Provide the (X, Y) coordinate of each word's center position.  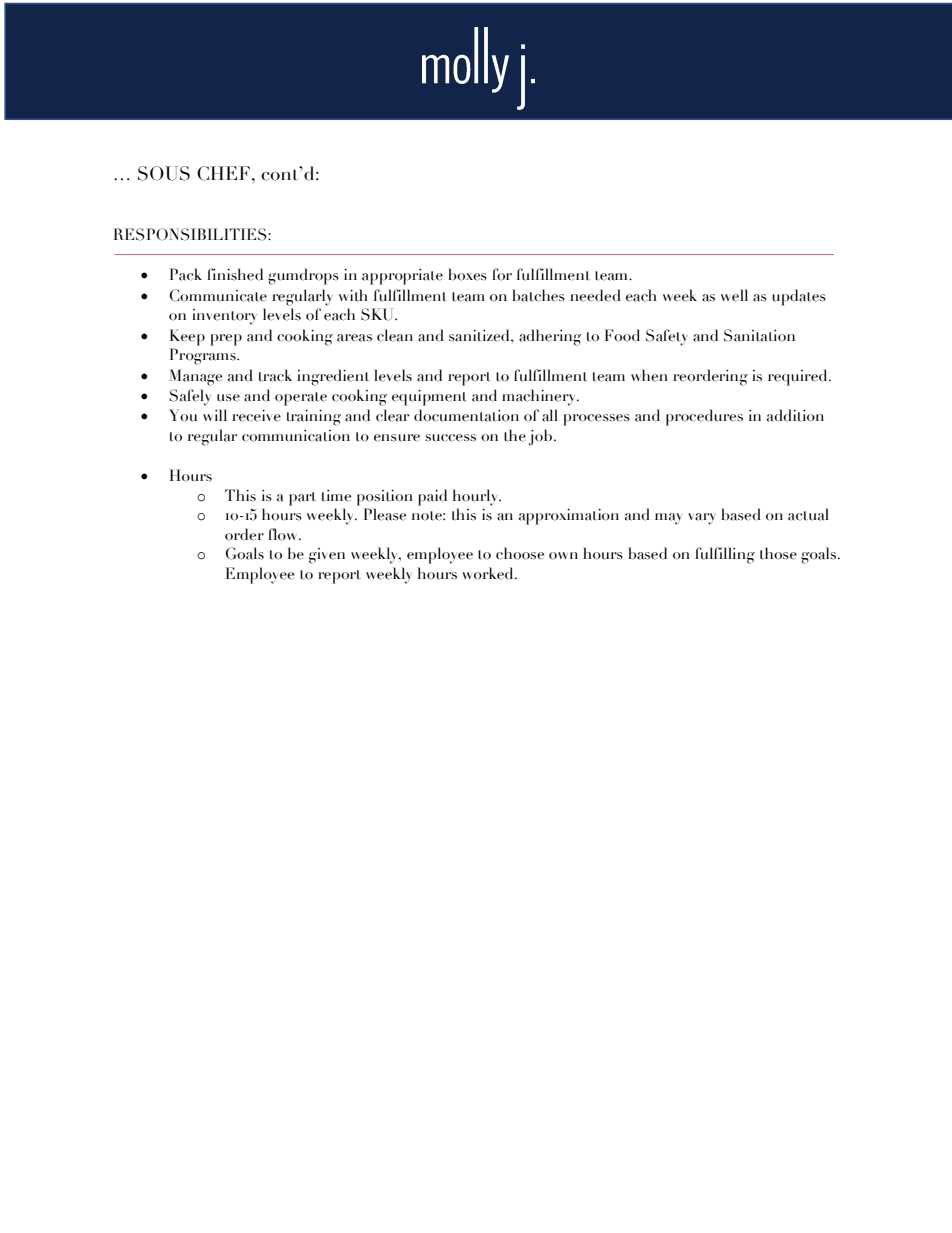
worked (489, 573)
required (799, 377)
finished (235, 274)
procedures (704, 417)
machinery (540, 397)
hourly (477, 497)
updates (799, 297)
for (502, 274)
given (327, 556)
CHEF (223, 173)
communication (296, 436)
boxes (467, 274)
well (734, 295)
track (275, 375)
